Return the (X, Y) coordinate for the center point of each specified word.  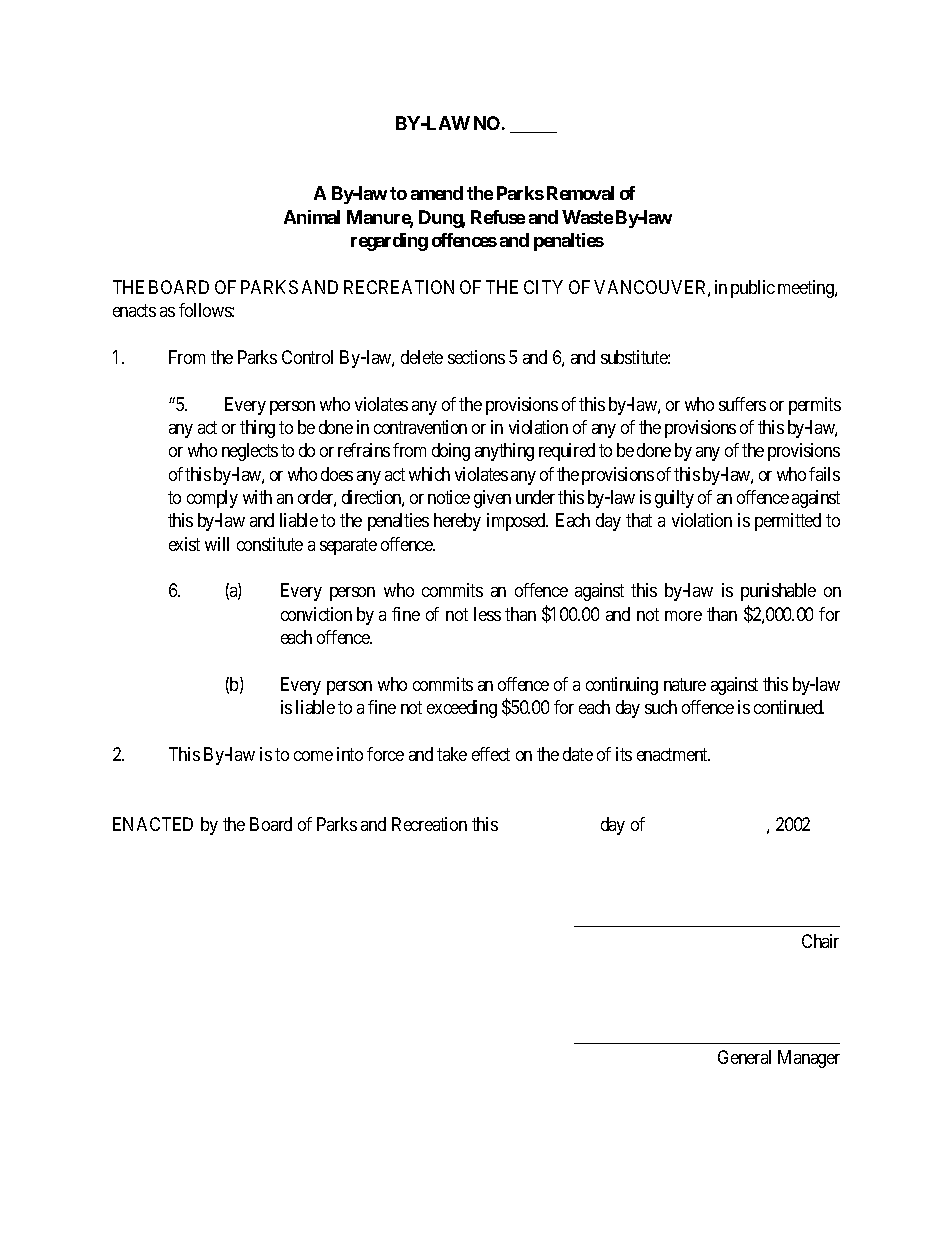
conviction (316, 614)
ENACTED (153, 824)
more (683, 616)
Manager (809, 1059)
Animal (312, 217)
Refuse (498, 217)
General (744, 1057)
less (487, 614)
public (753, 289)
